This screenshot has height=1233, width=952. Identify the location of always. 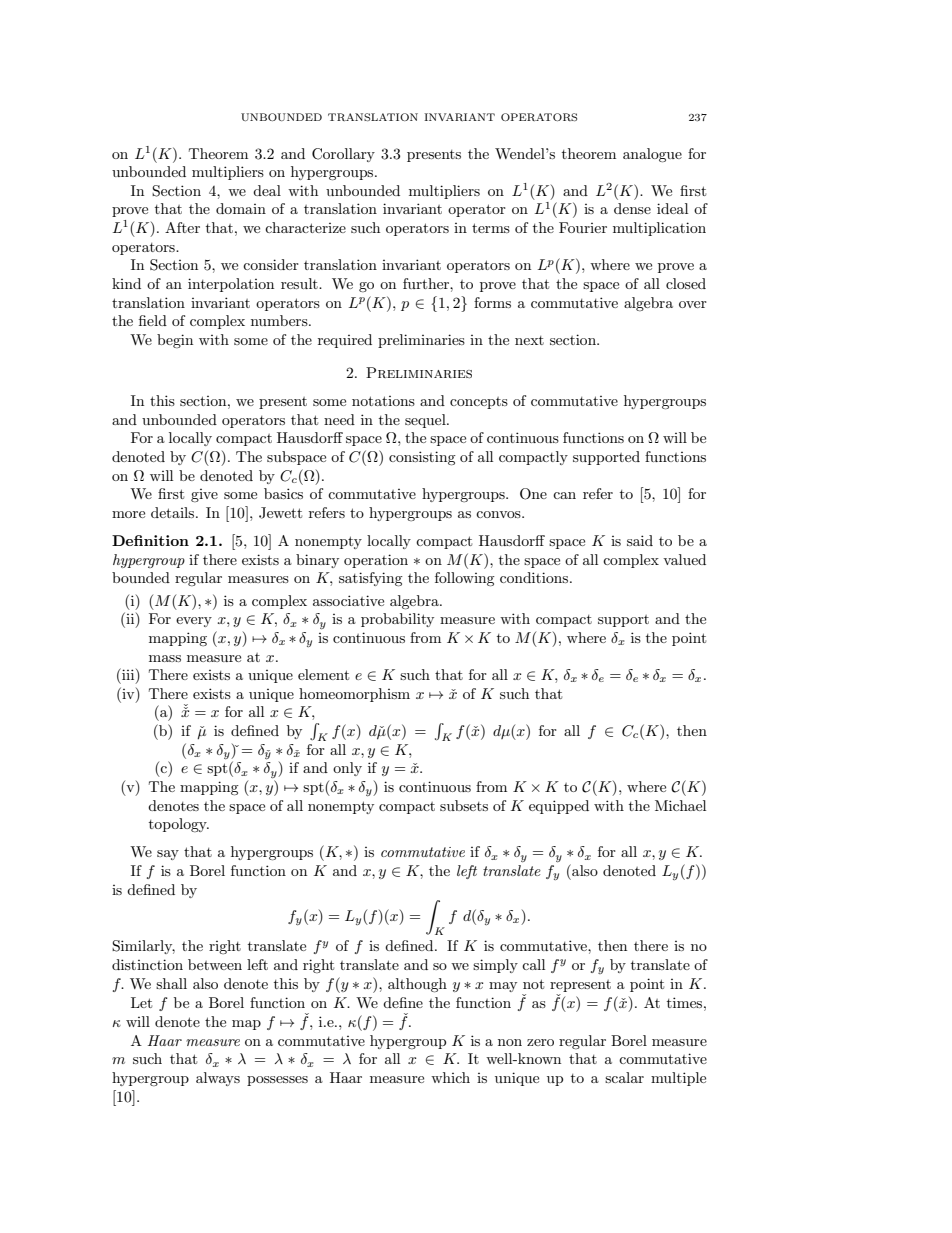
(218, 1079).
